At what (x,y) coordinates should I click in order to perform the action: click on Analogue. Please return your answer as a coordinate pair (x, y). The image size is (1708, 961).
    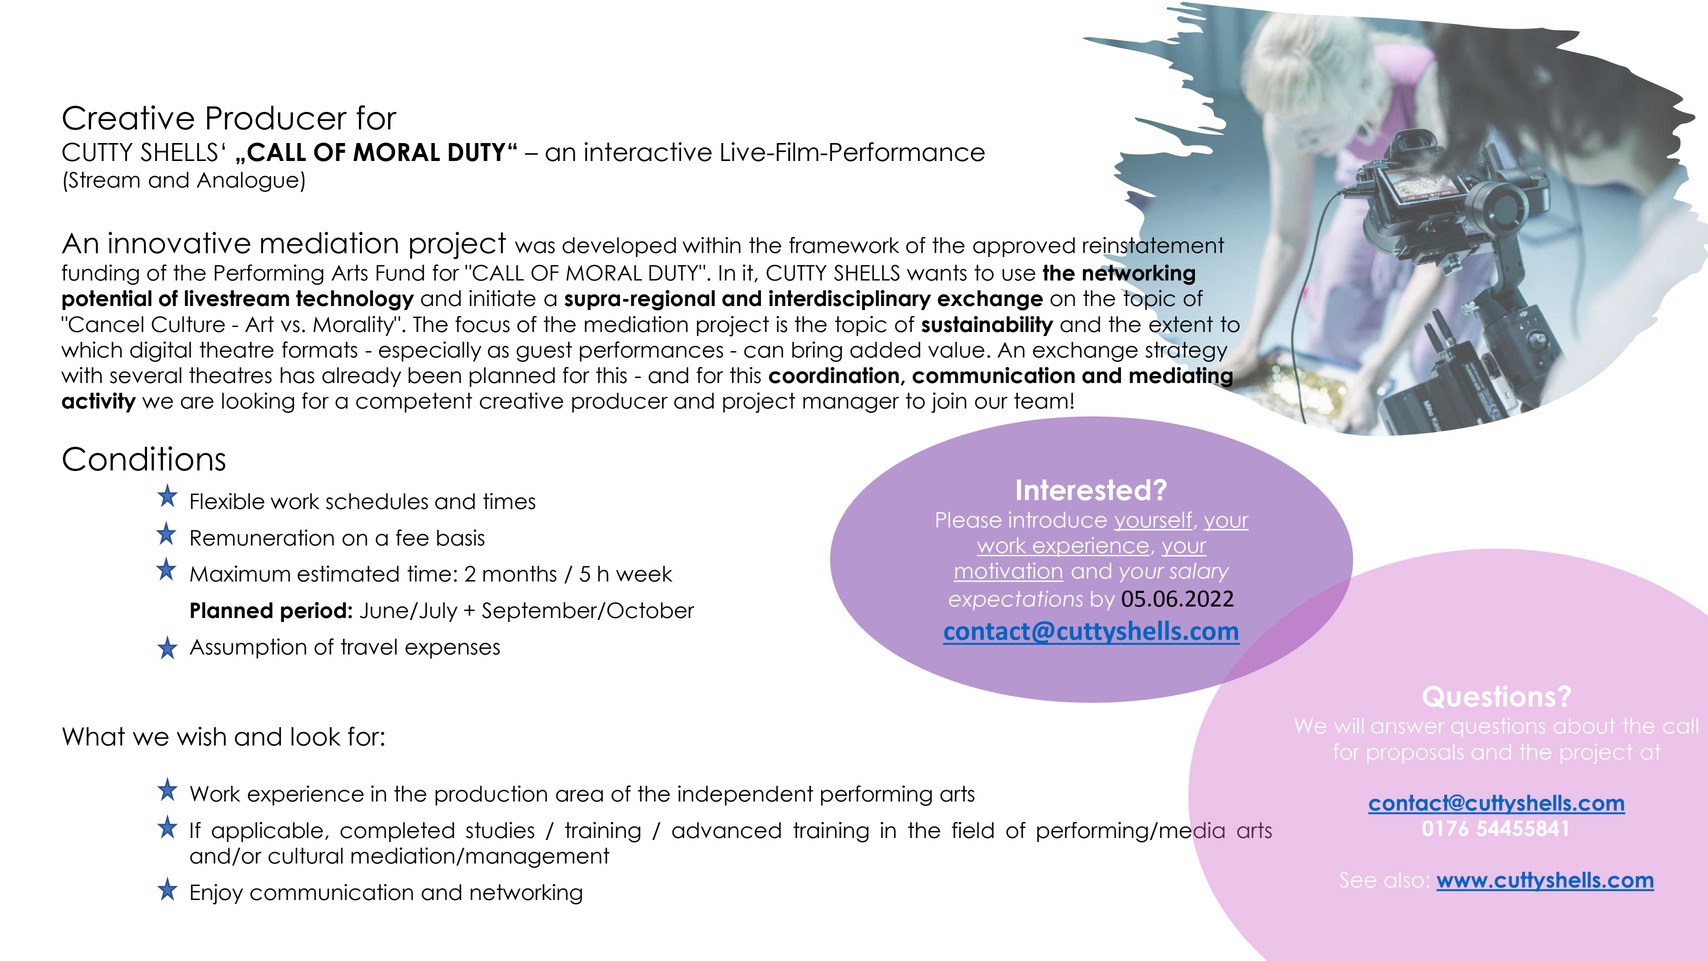
    Looking at the image, I should click on (248, 181).
